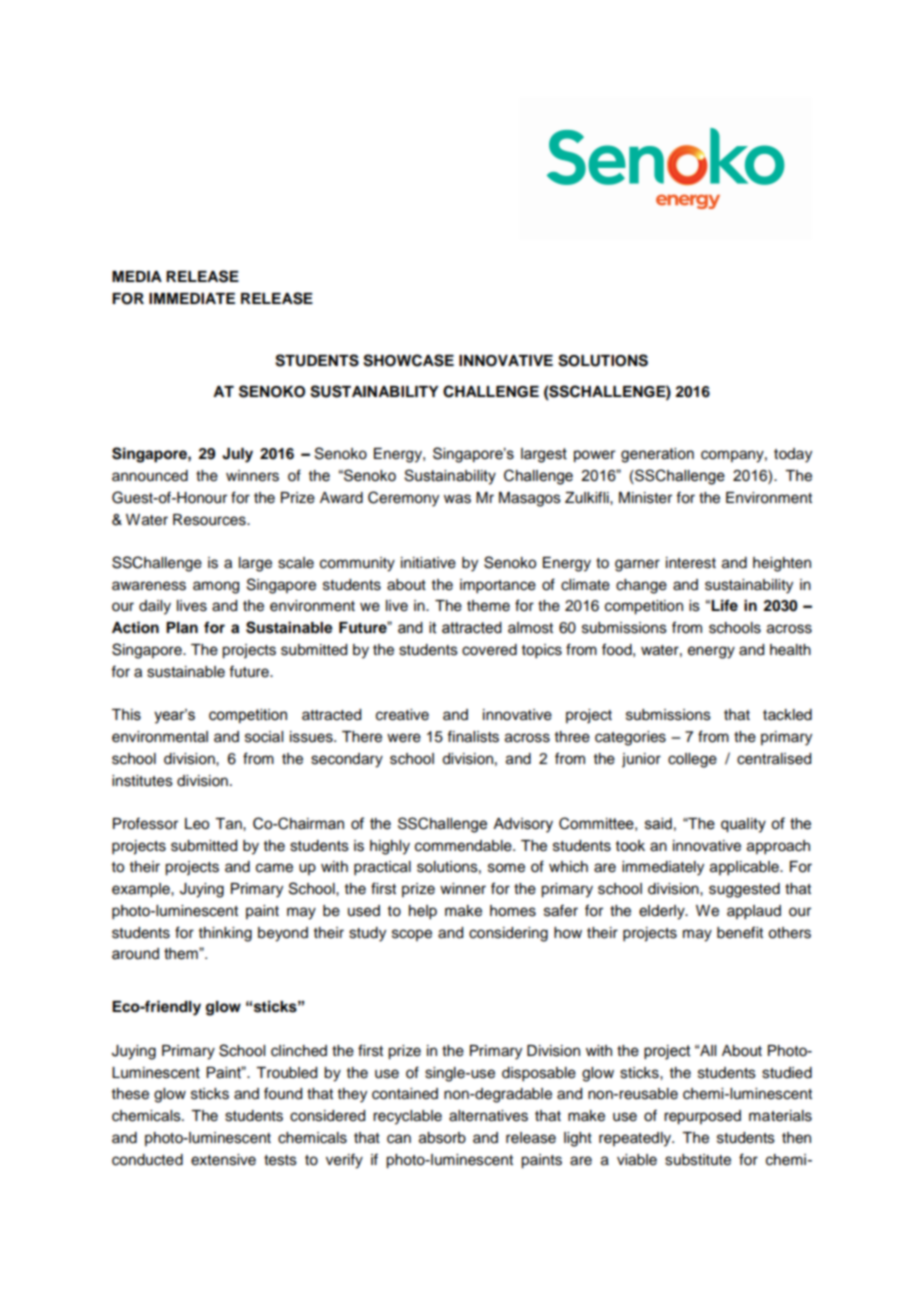  What do you see at coordinates (489, 650) in the document?
I see `covered` at bounding box center [489, 650].
